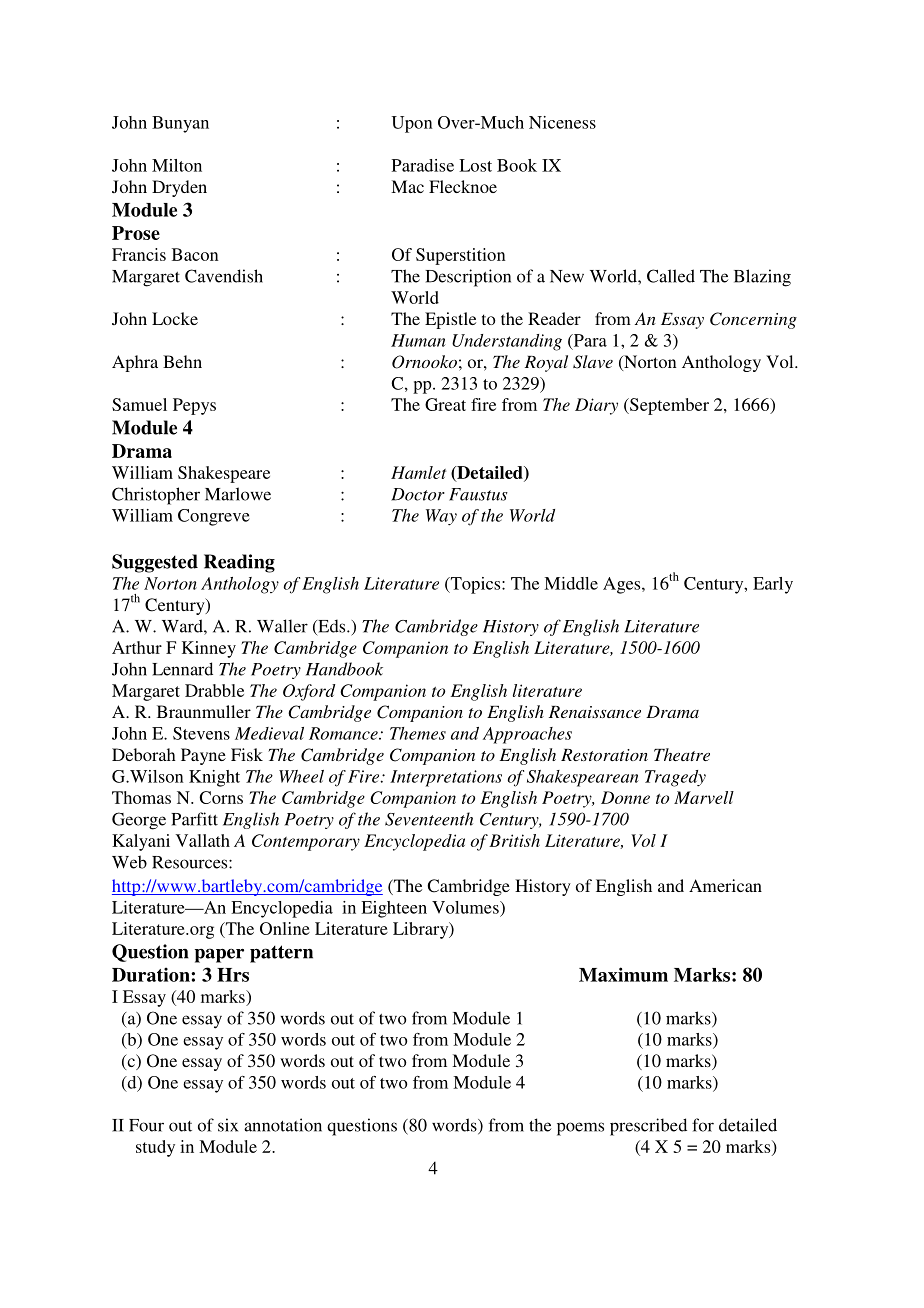 Image resolution: width=924 pixels, height=1308 pixels. Describe the element at coordinates (177, 165) in the screenshot. I see `Milton` at that location.
